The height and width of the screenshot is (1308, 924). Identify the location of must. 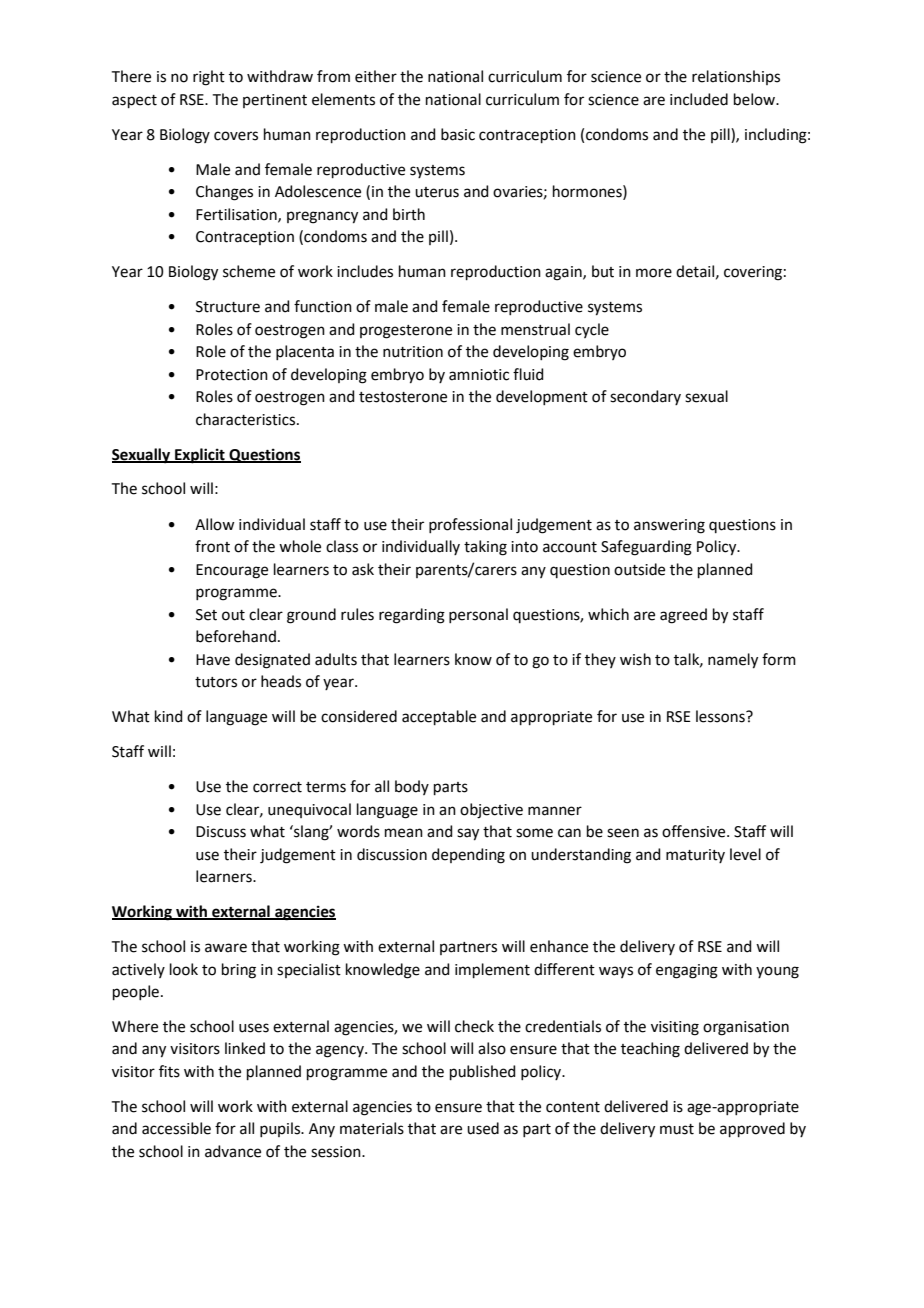
(677, 1129).
